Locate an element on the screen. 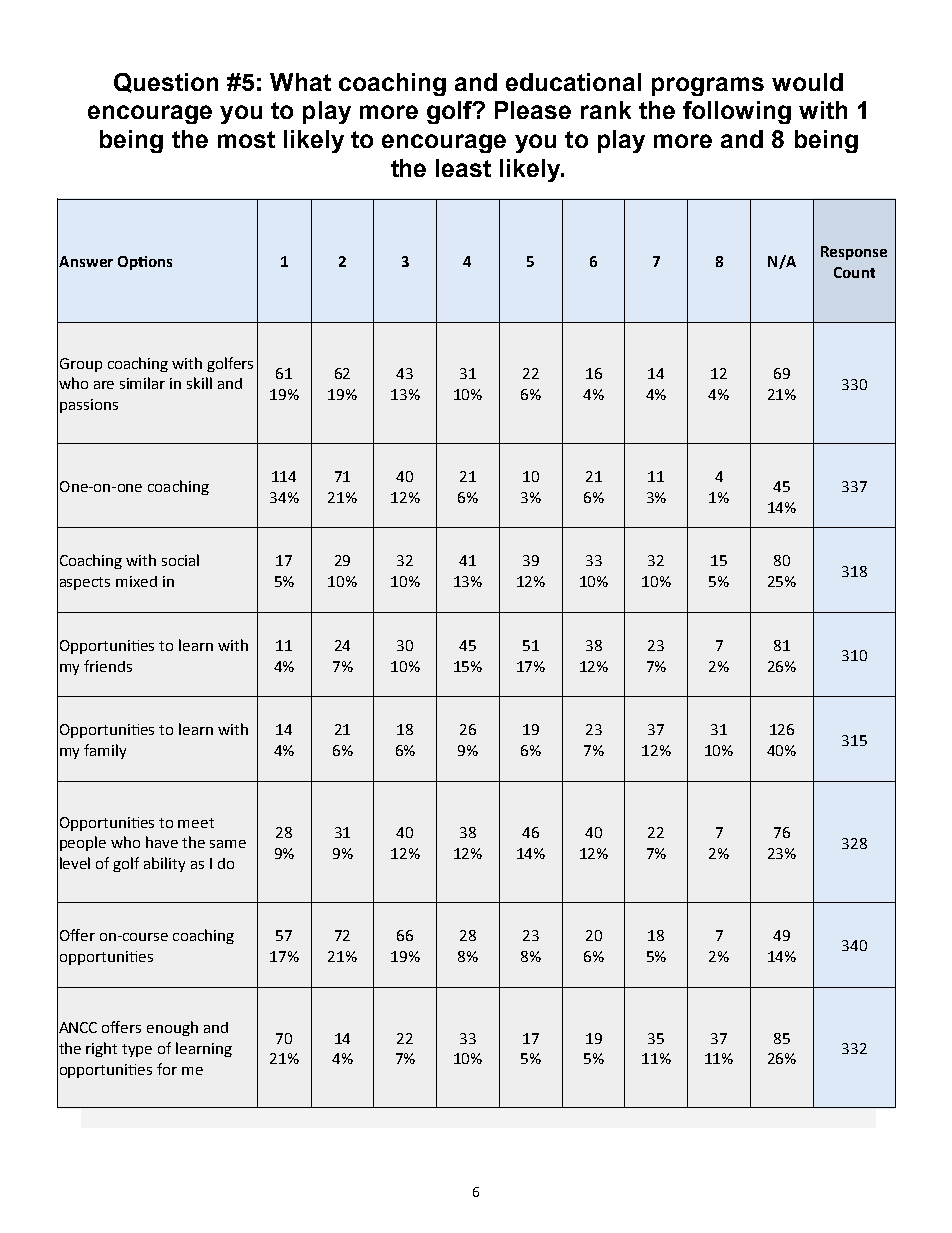 This screenshot has height=1233, width=952. Please is located at coordinates (533, 110).
